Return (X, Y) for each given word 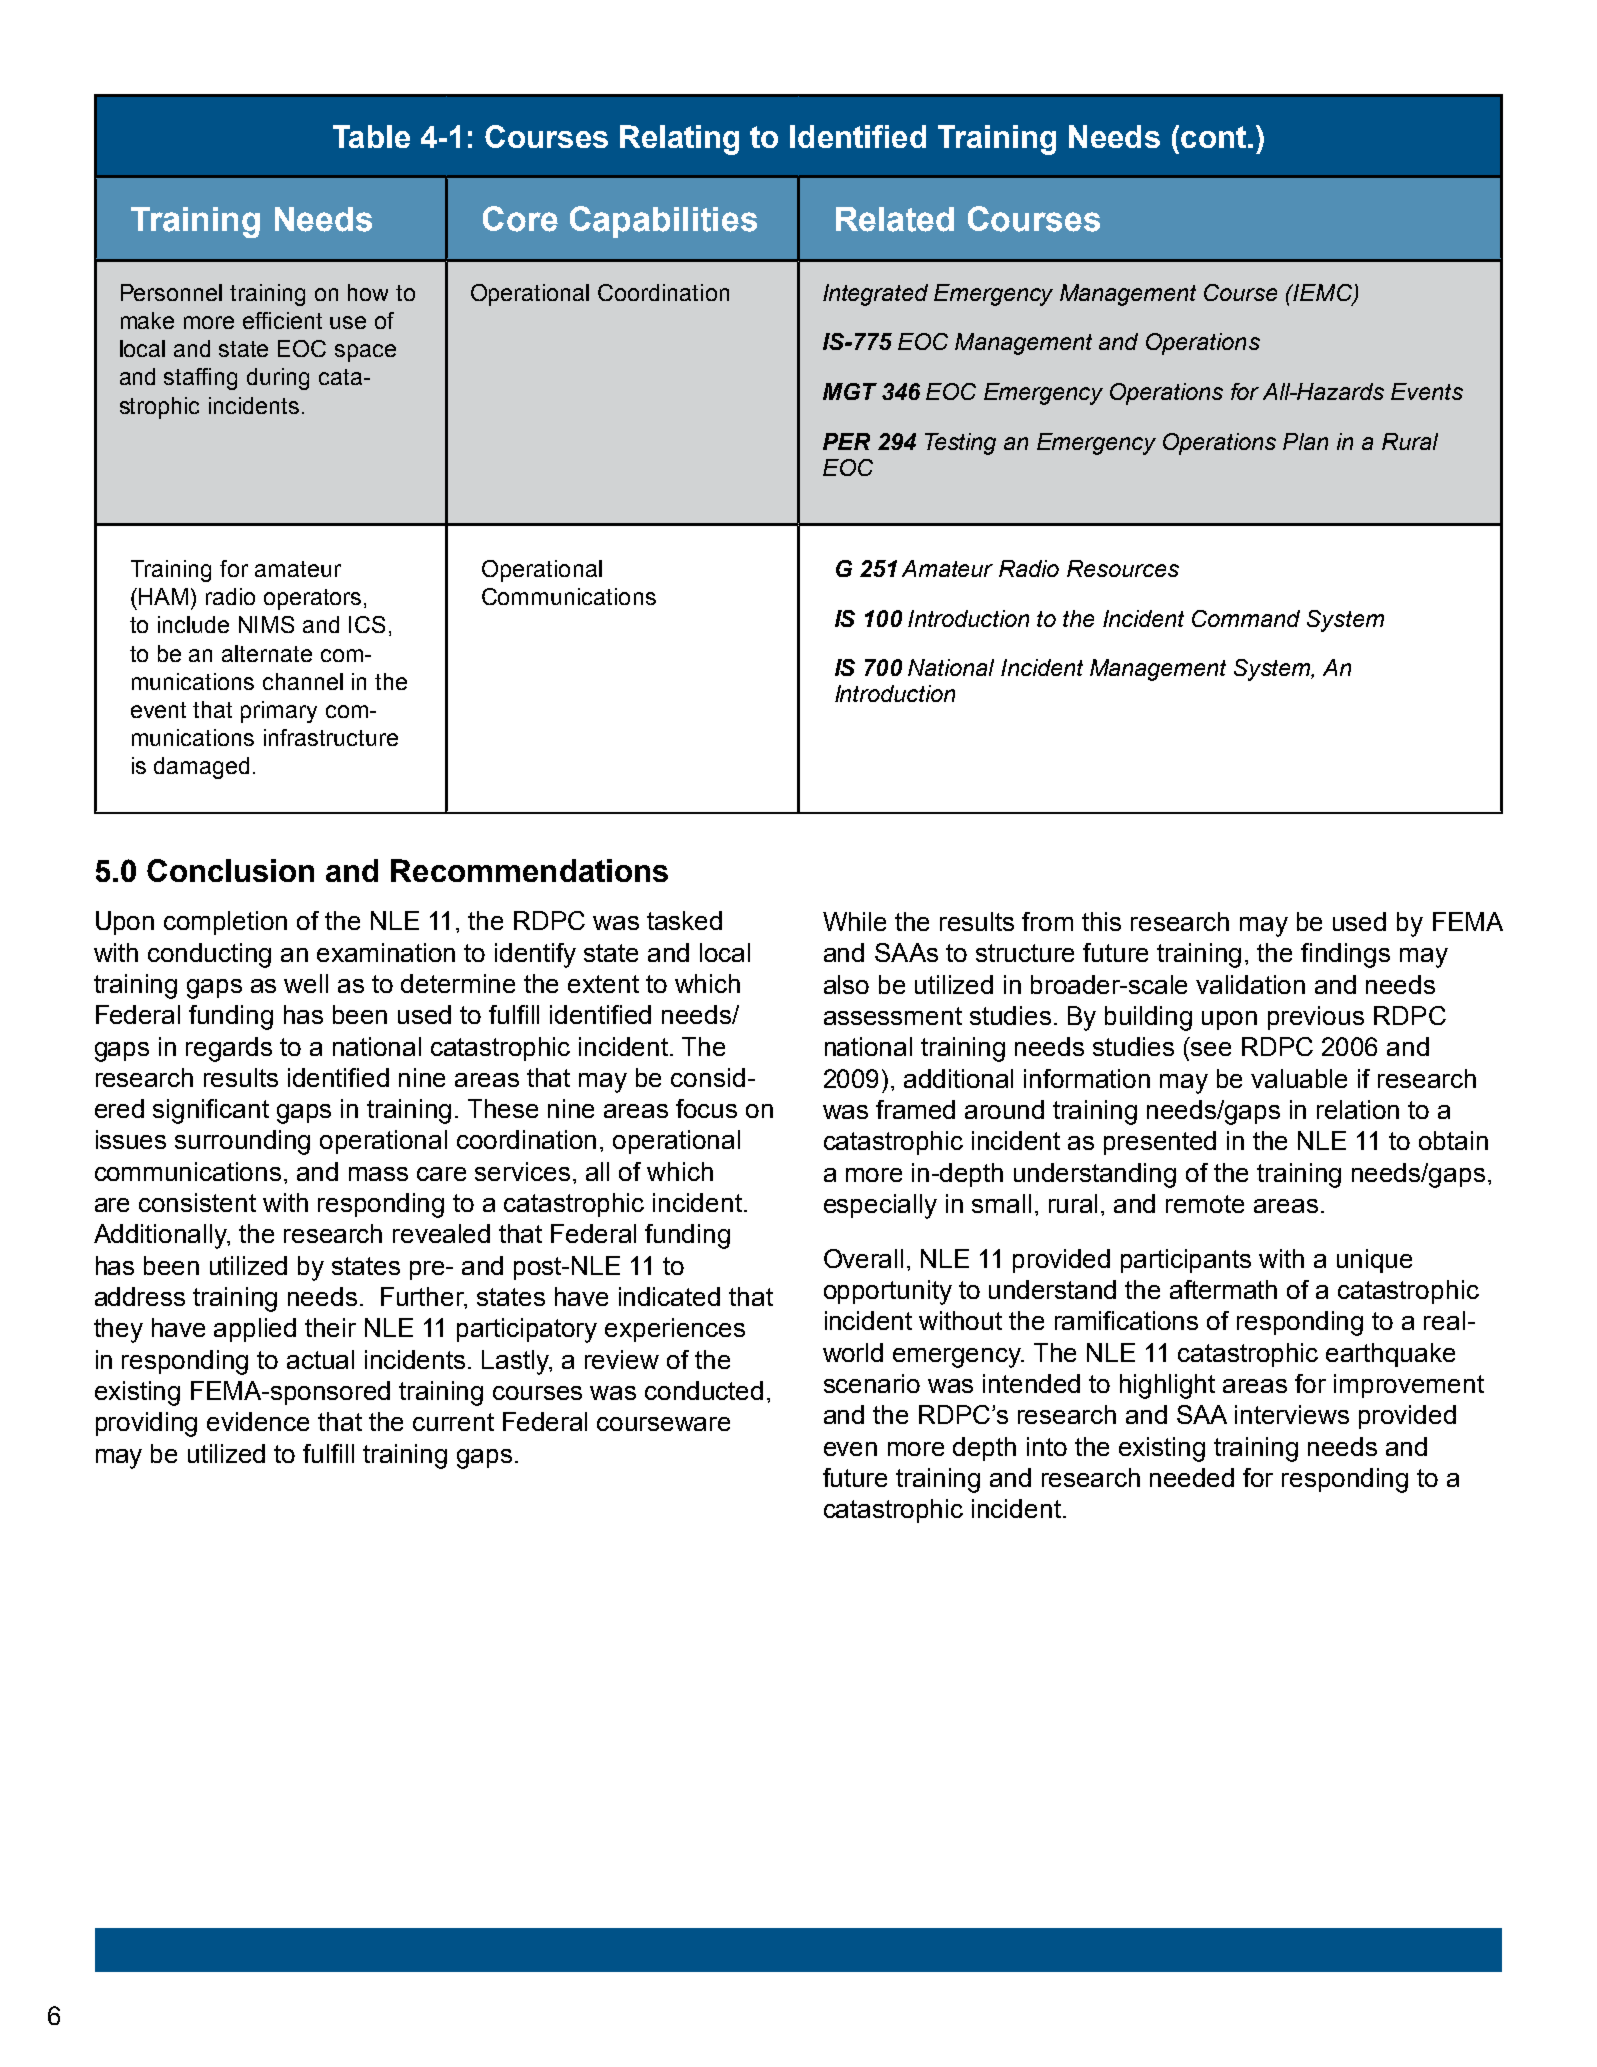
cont (1213, 137)
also (846, 984)
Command (1246, 618)
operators (312, 599)
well (306, 983)
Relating (679, 140)
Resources (1123, 568)
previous (1316, 1018)
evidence (258, 1421)
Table (371, 136)
